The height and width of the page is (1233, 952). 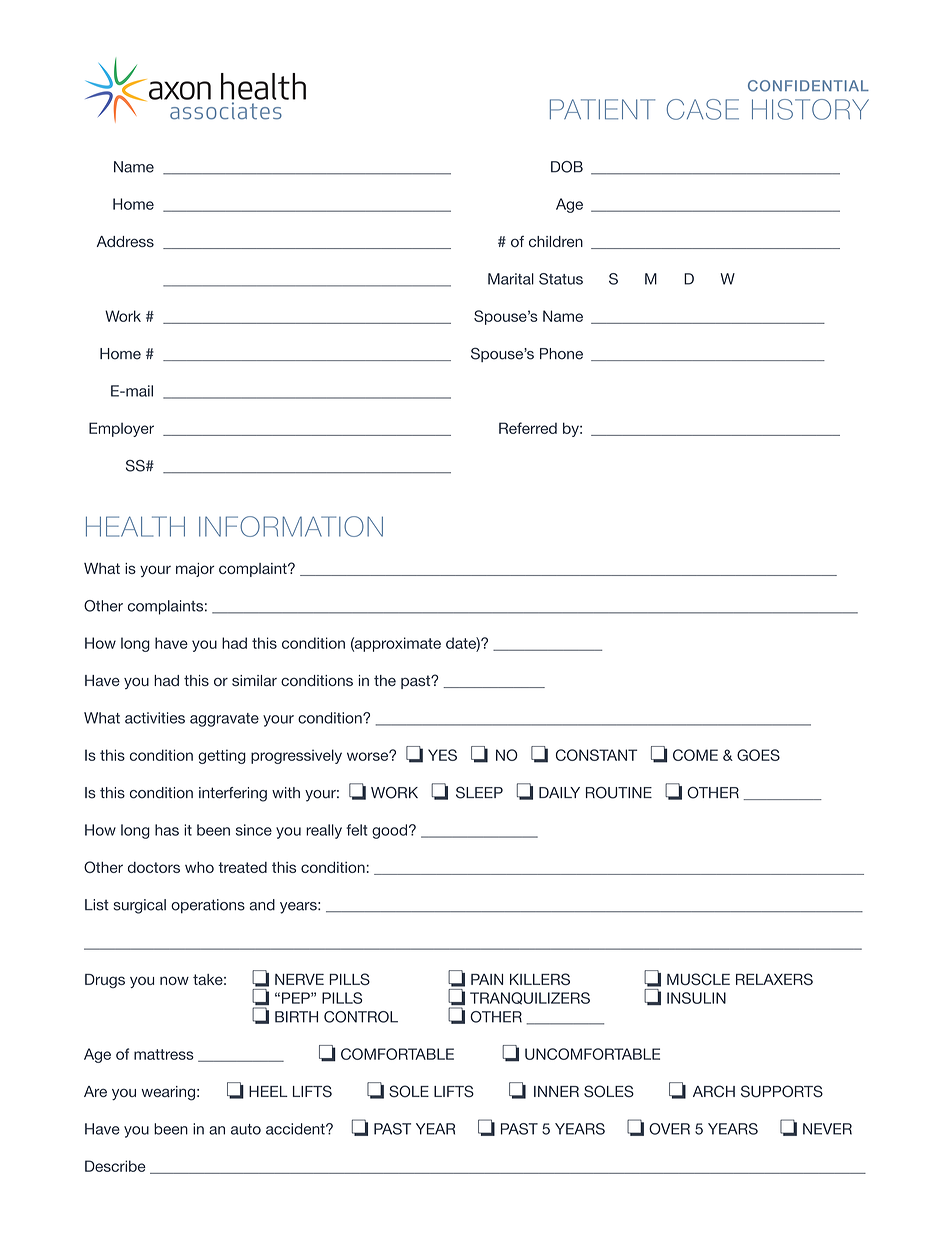 What do you see at coordinates (758, 755) in the page?
I see `GOES` at bounding box center [758, 755].
